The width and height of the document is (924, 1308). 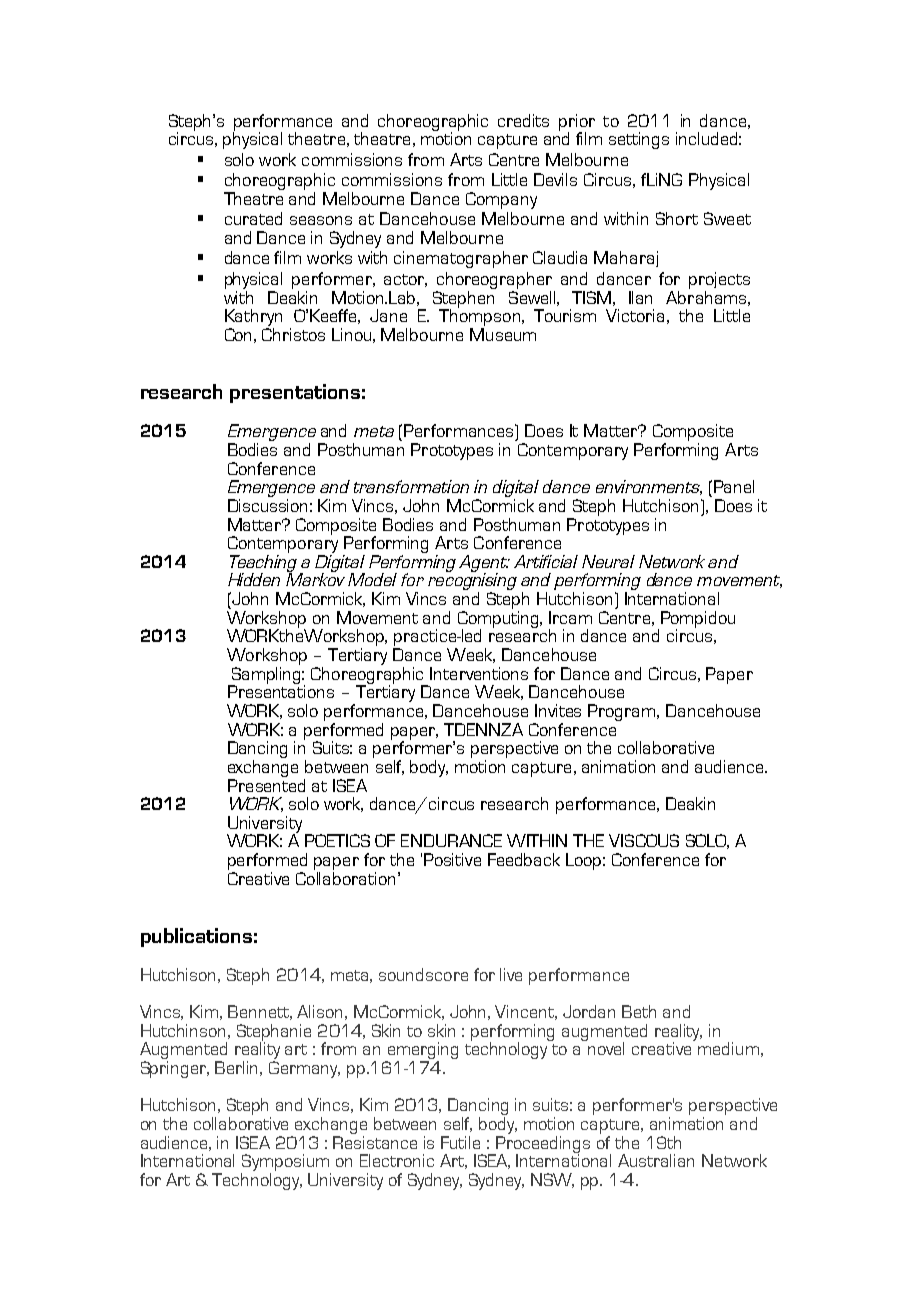 I want to click on settings, so click(x=639, y=140).
